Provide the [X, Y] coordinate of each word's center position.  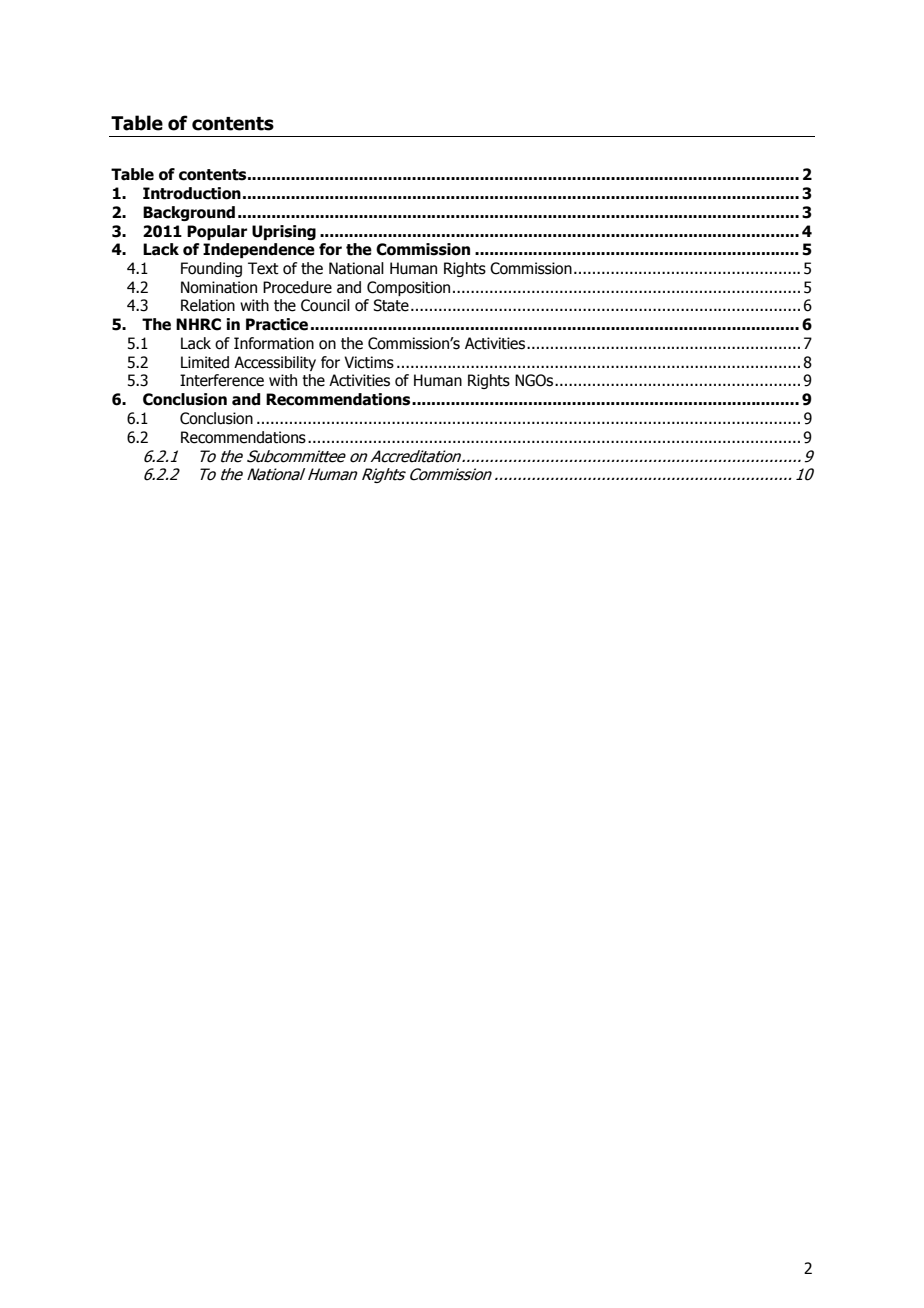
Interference [222, 380]
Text [263, 268]
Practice [277, 324]
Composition [408, 288]
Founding [211, 269]
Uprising [284, 232]
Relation [208, 305]
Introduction [192, 193]
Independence [259, 250]
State [391, 305]
